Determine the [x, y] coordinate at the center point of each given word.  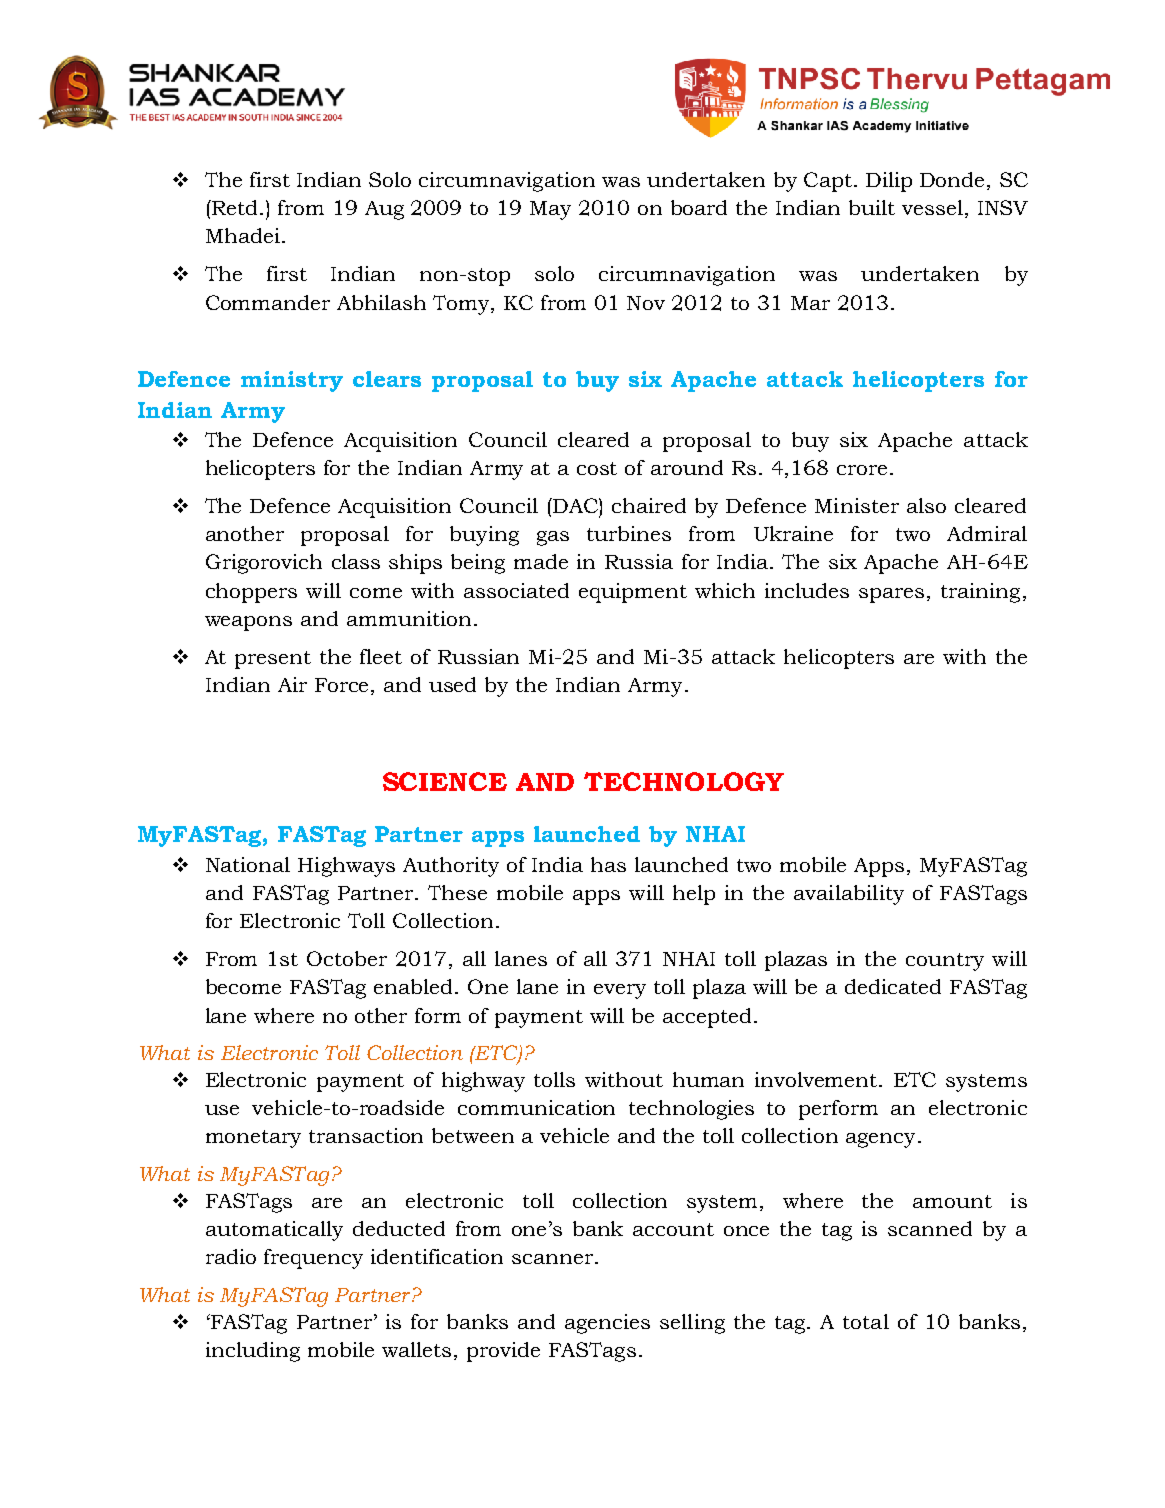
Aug [384, 210]
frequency [313, 1259]
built [872, 207]
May [550, 210]
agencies [607, 1324]
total [866, 1321]
